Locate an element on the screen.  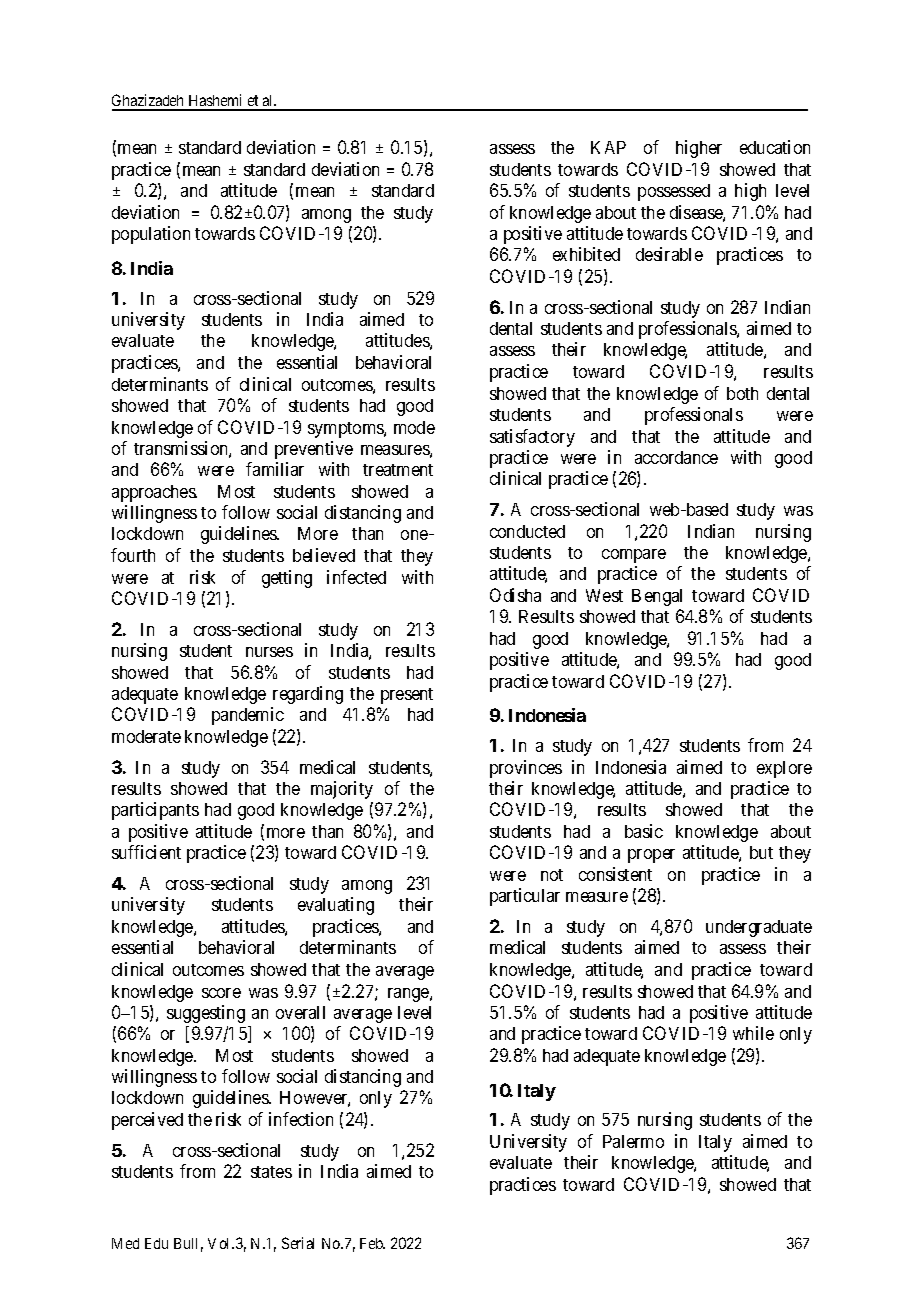
pandemic is located at coordinates (248, 716).
